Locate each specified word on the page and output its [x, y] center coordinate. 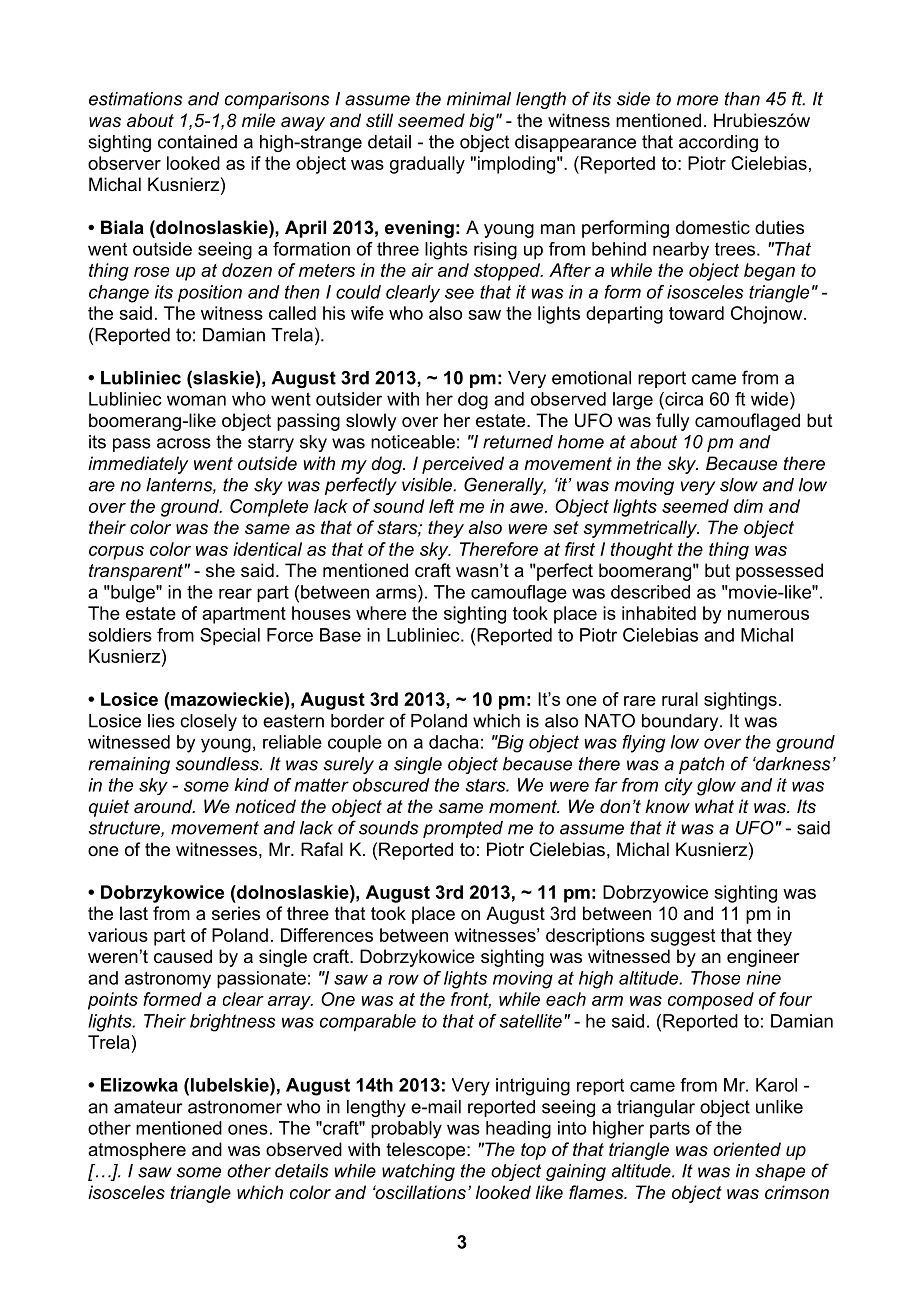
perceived [463, 465]
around [164, 806]
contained [197, 142]
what [714, 806]
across [184, 443]
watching [418, 1172]
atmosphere [137, 1151]
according [718, 143]
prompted [463, 829]
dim [748, 506]
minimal [479, 99]
